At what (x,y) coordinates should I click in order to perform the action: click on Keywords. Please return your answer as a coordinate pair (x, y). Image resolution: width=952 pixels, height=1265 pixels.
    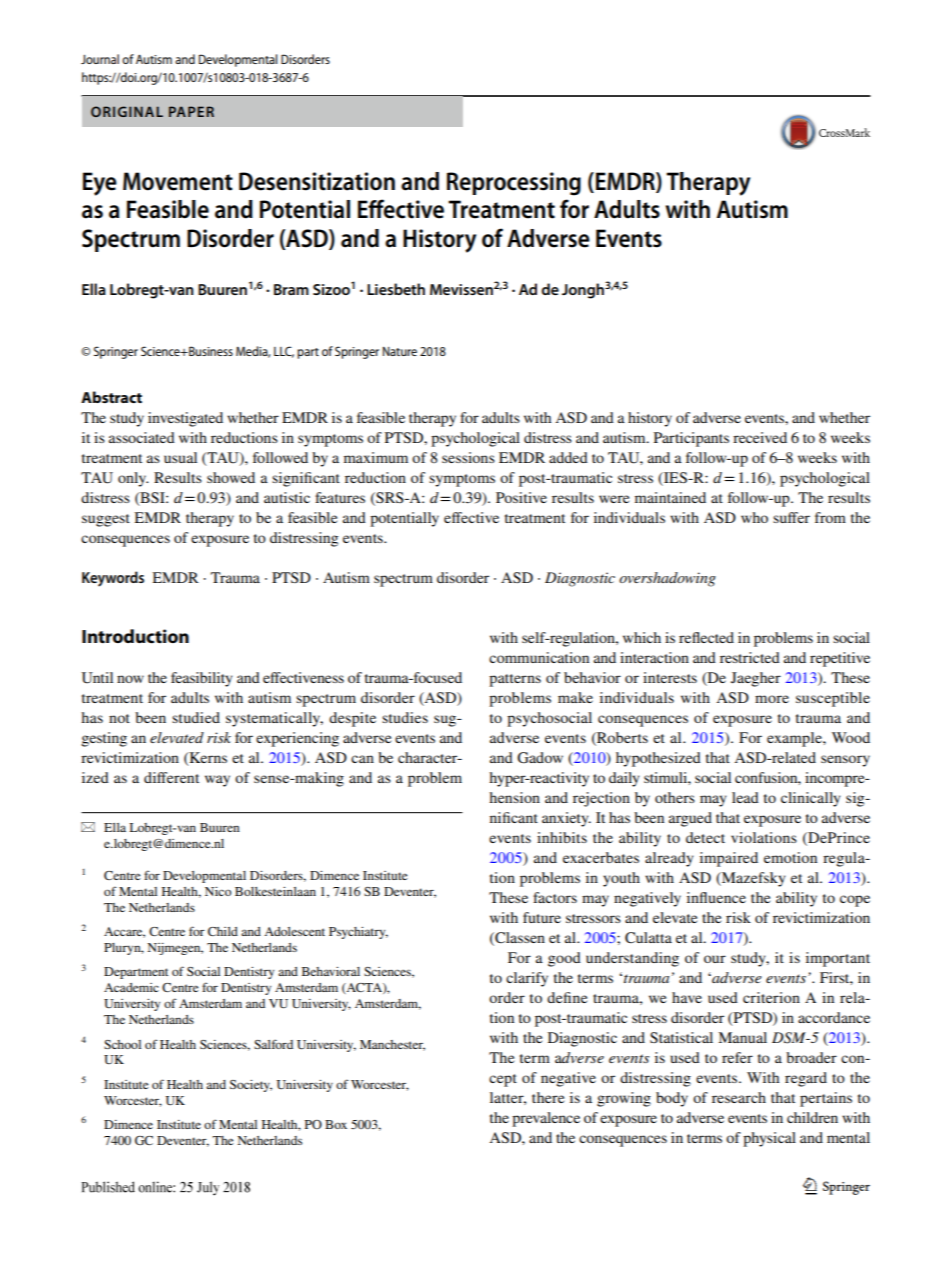
    Looking at the image, I should click on (113, 579).
